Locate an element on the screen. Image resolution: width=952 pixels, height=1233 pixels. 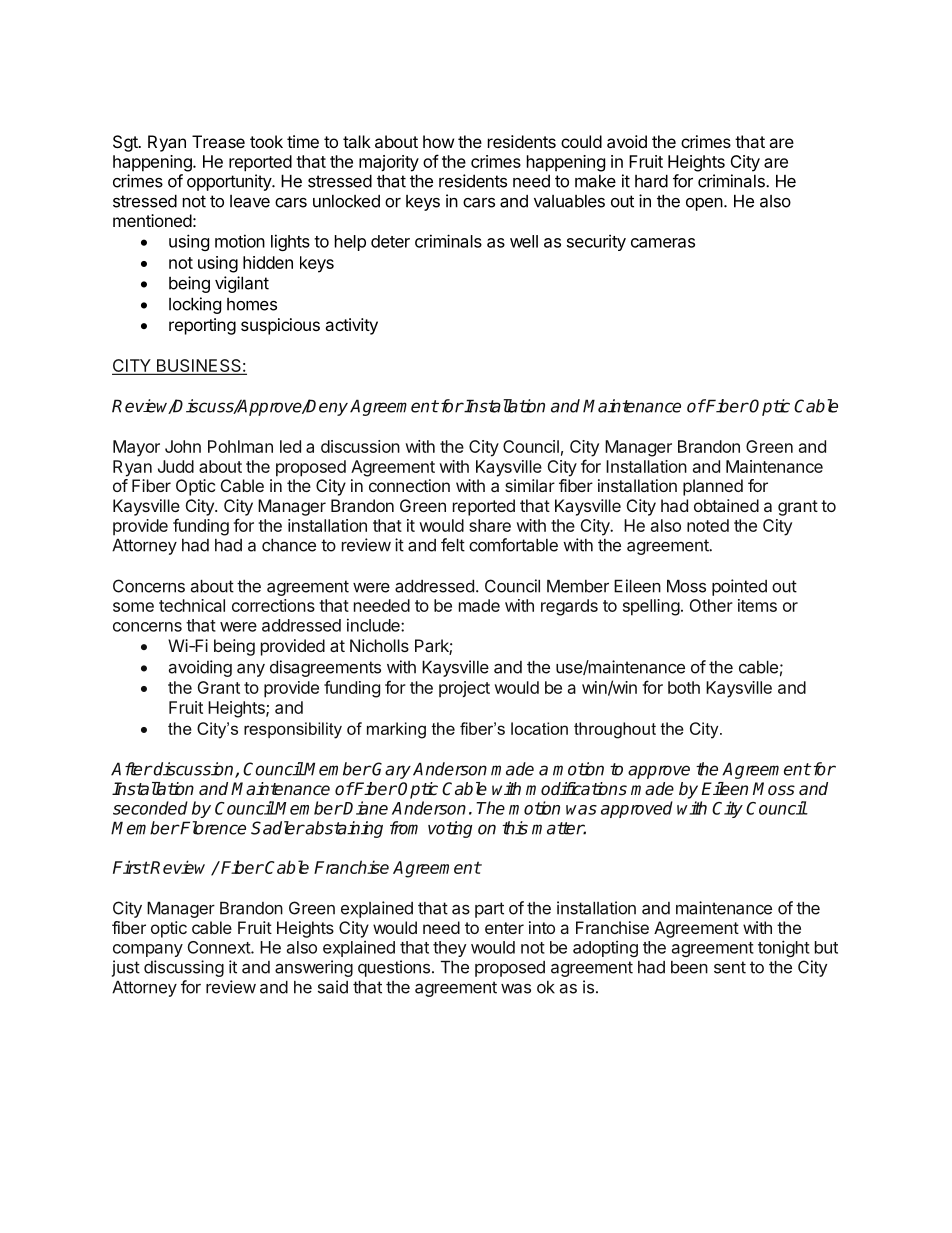
they is located at coordinates (450, 949).
